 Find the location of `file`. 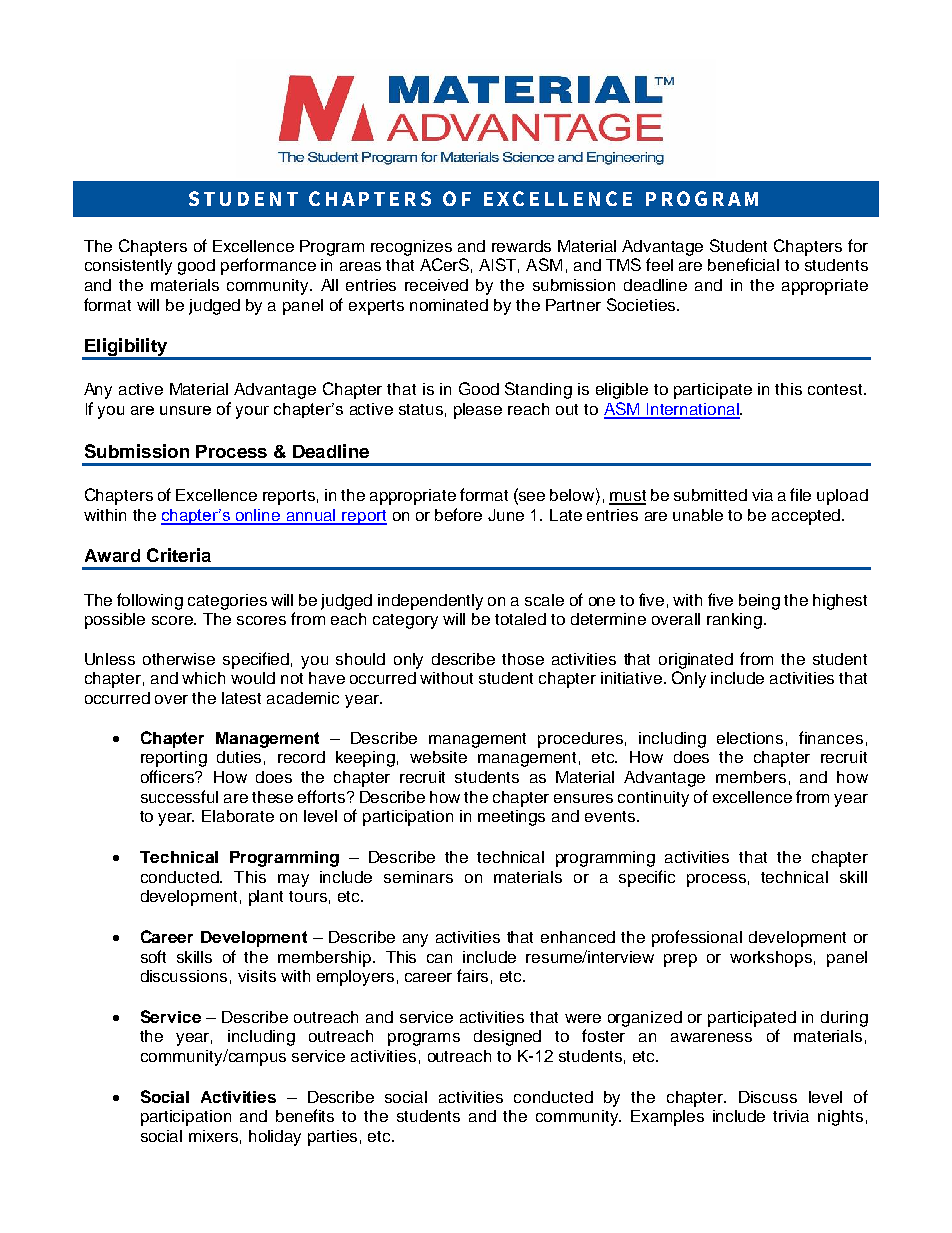

file is located at coordinates (800, 494).
